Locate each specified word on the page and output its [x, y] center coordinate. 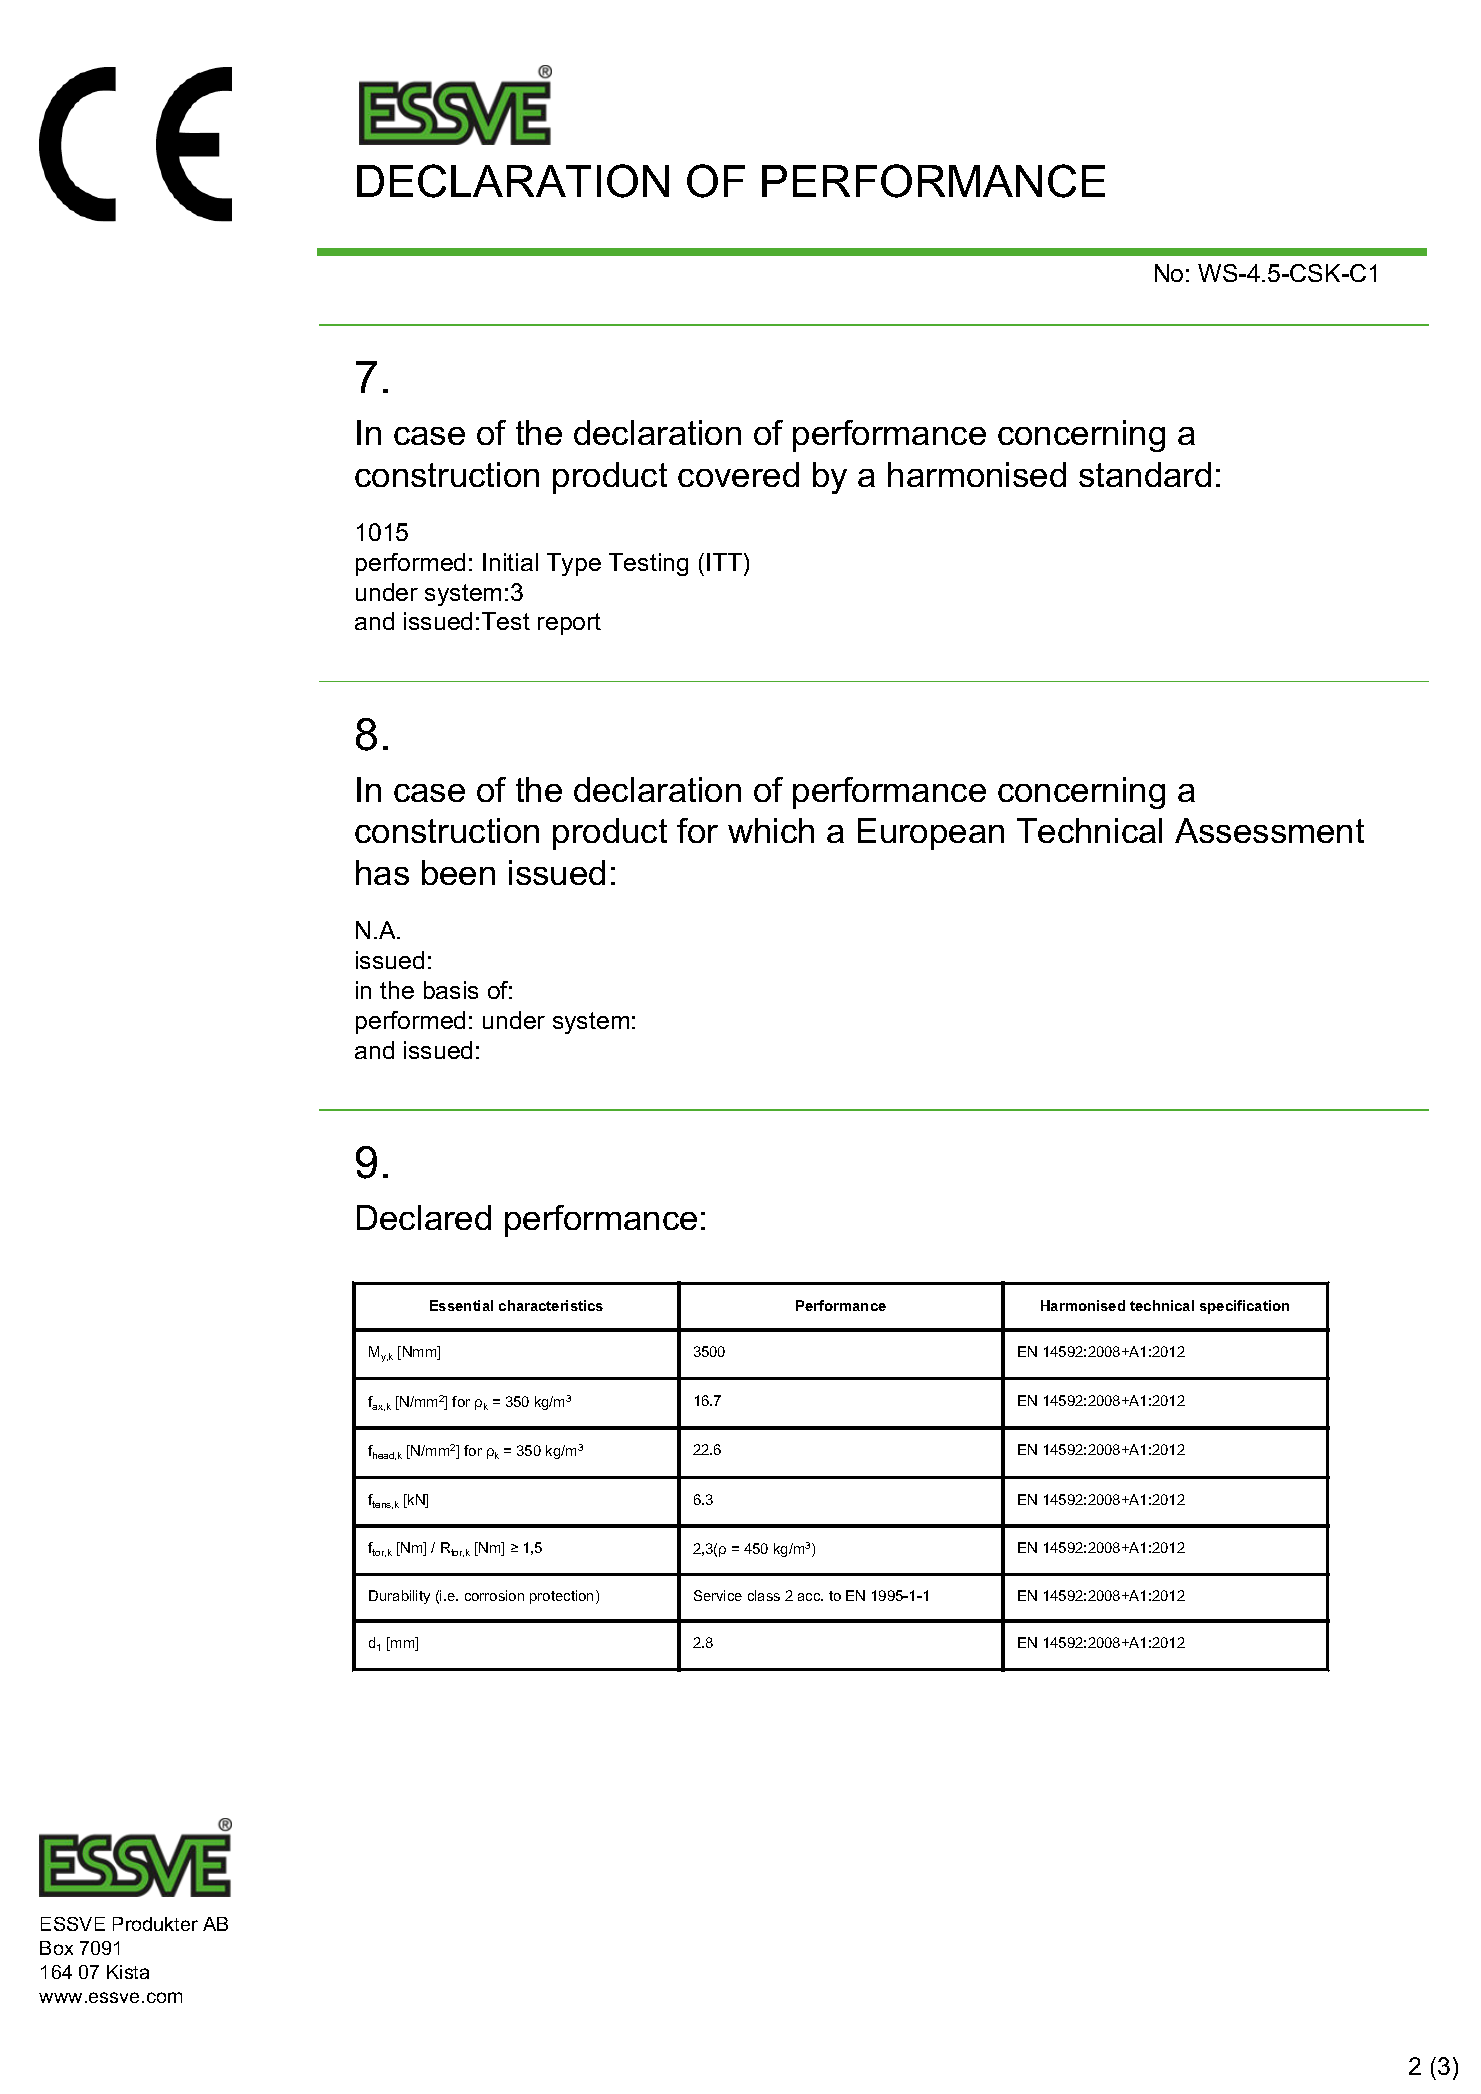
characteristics [551, 1305]
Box [56, 1948]
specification [1244, 1307]
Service [718, 1595]
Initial [510, 562]
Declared [424, 1217]
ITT [726, 562]
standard [1145, 474]
